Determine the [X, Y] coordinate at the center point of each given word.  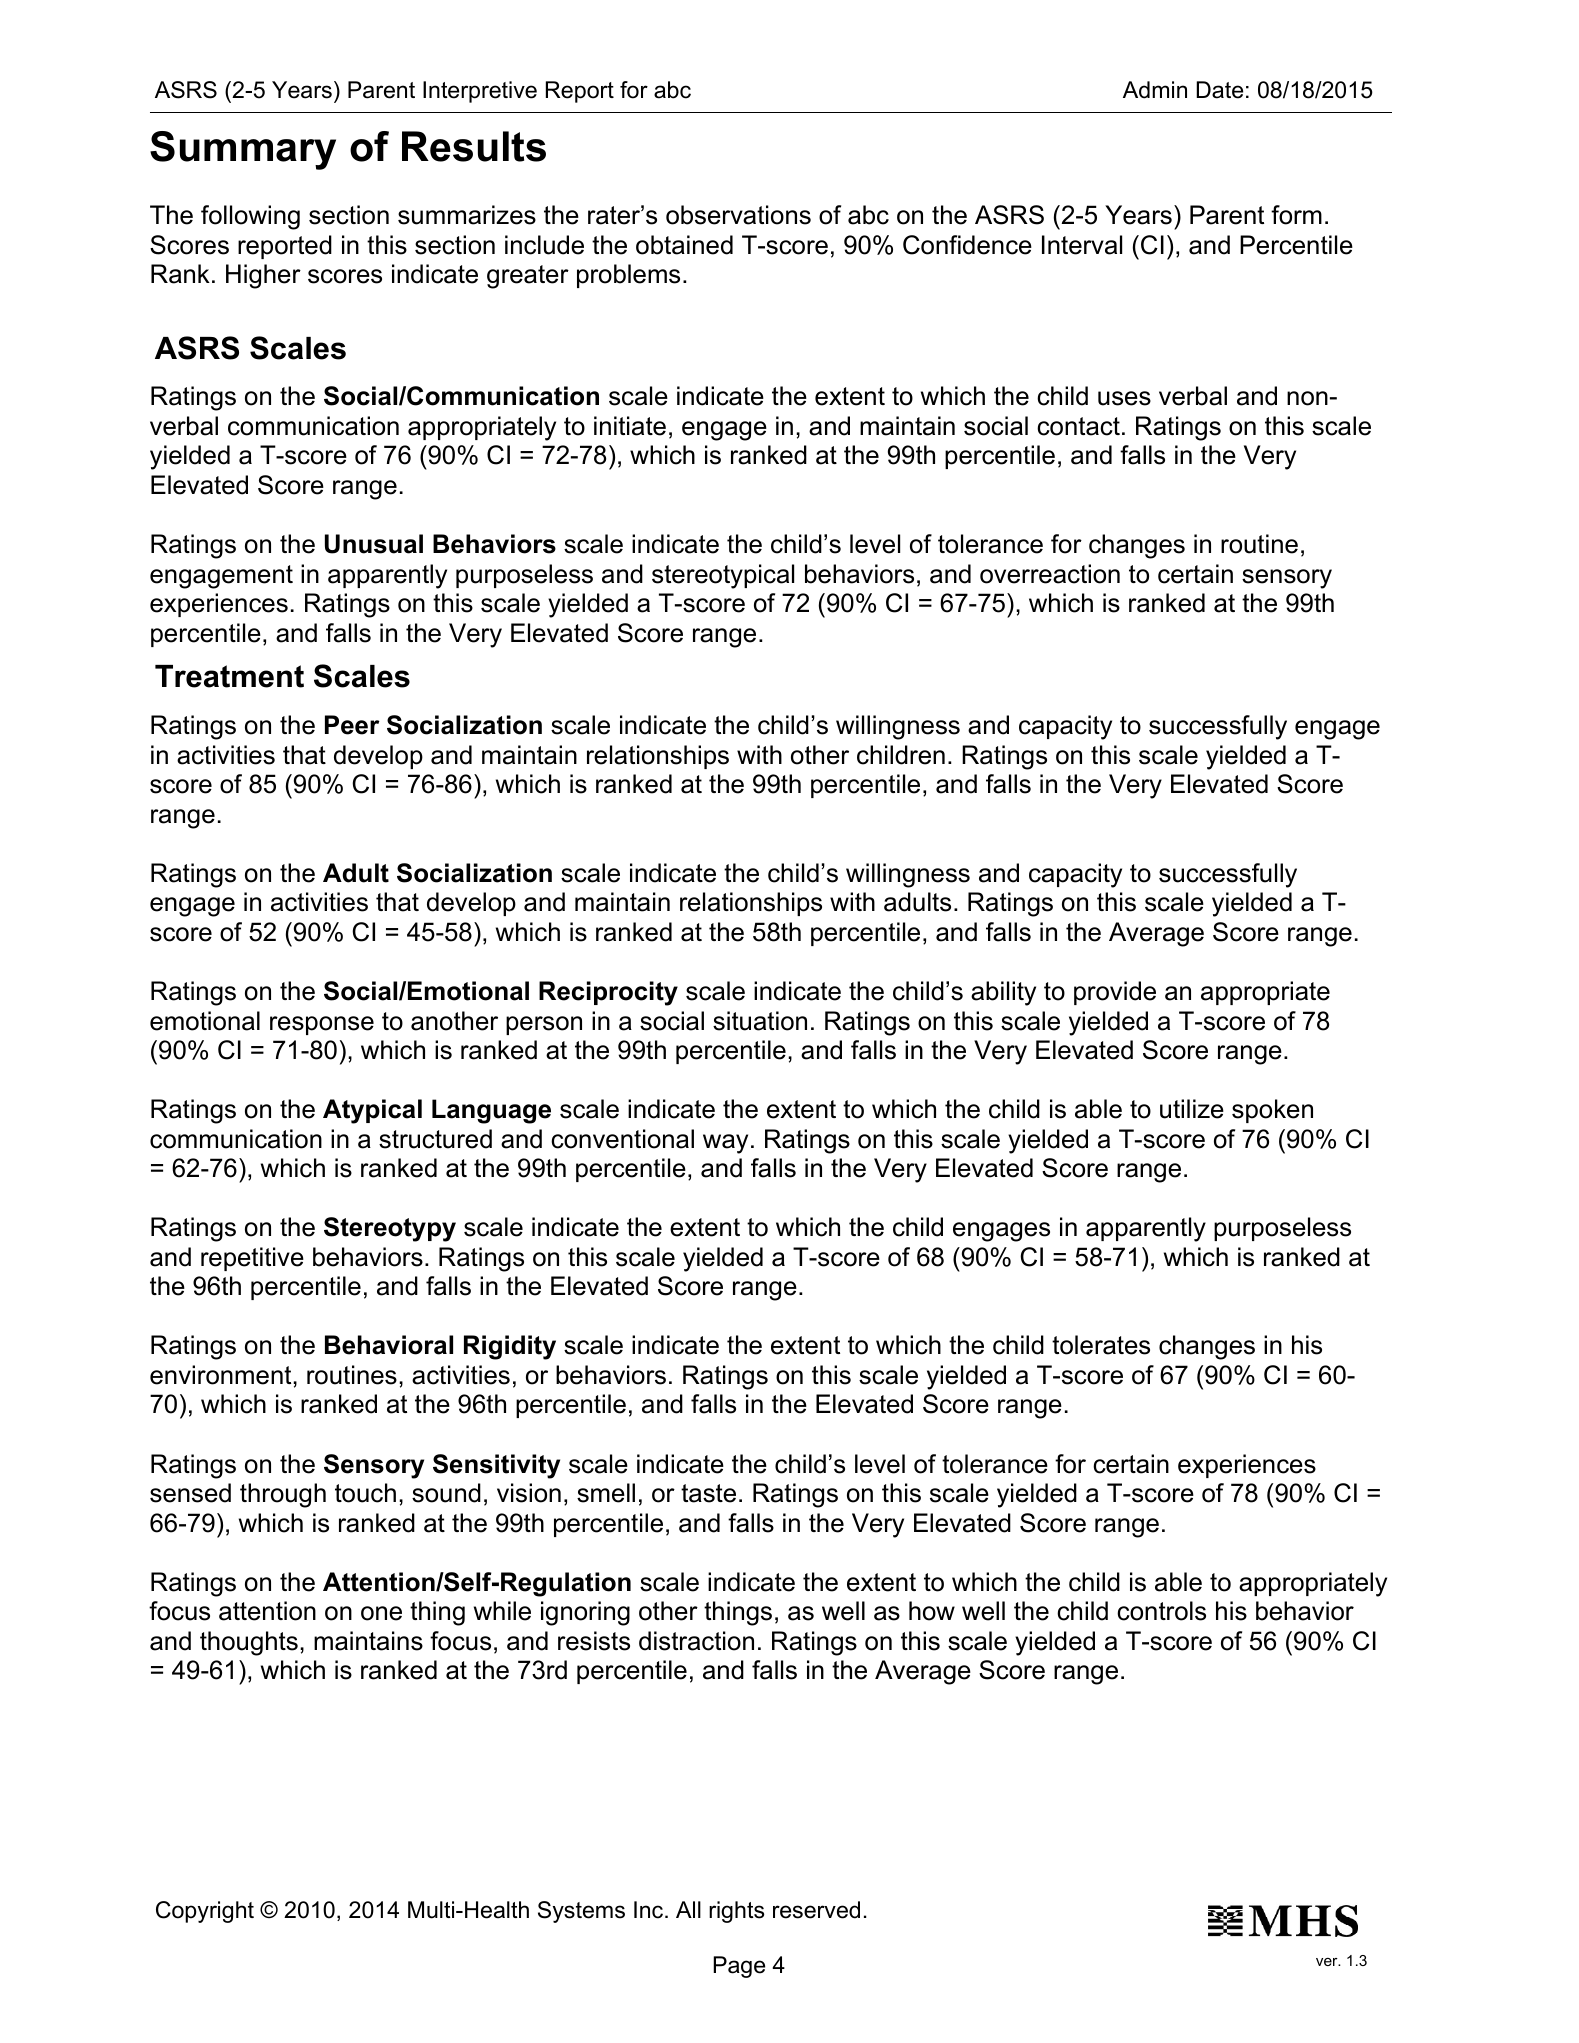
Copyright [205, 1912]
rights [736, 1912]
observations [738, 215]
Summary [243, 150]
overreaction [1050, 574]
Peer [352, 725]
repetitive [252, 1259]
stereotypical [723, 576]
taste [708, 1493]
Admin [1155, 90]
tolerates [1101, 1345]
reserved [816, 1910]
